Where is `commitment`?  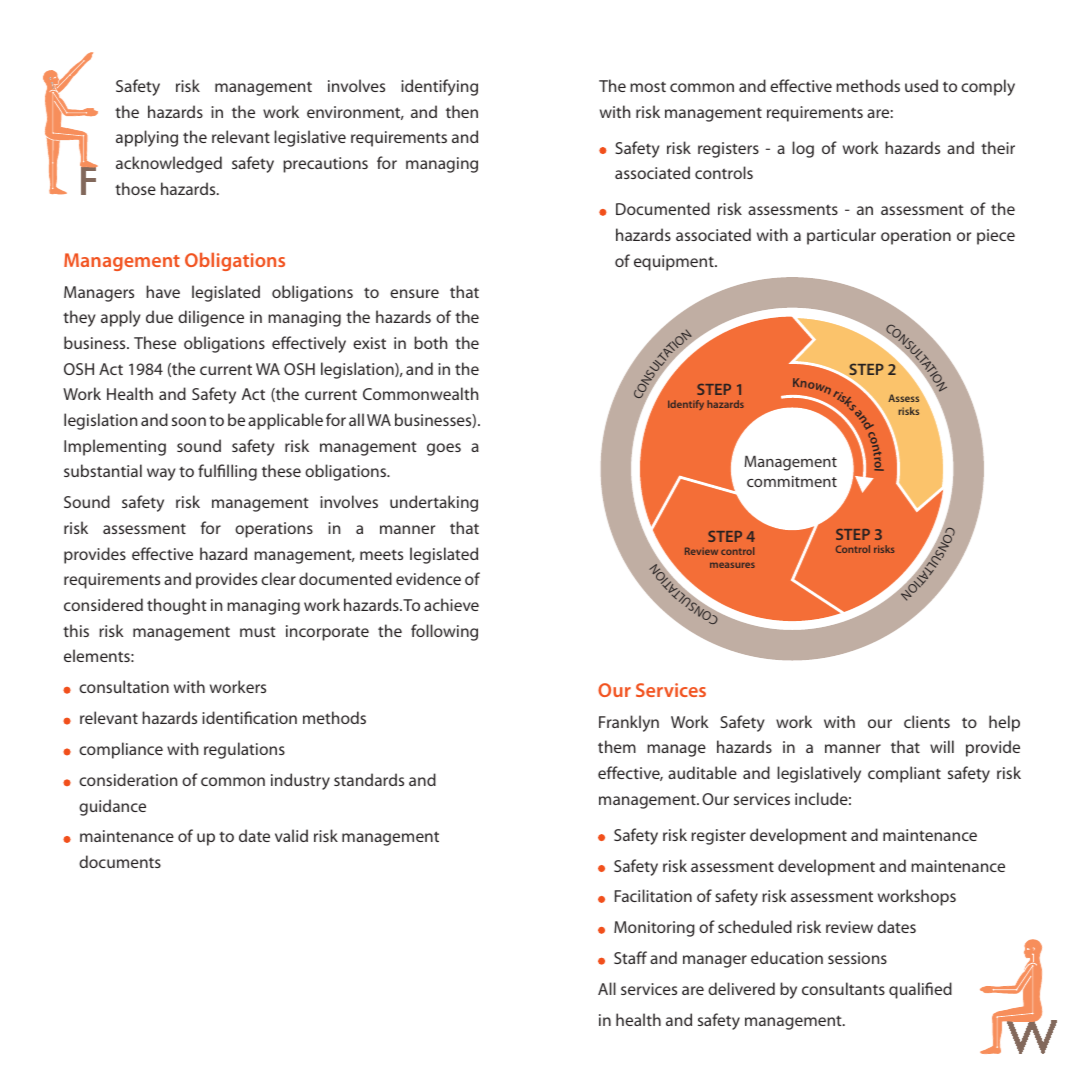 commitment is located at coordinates (792, 481).
